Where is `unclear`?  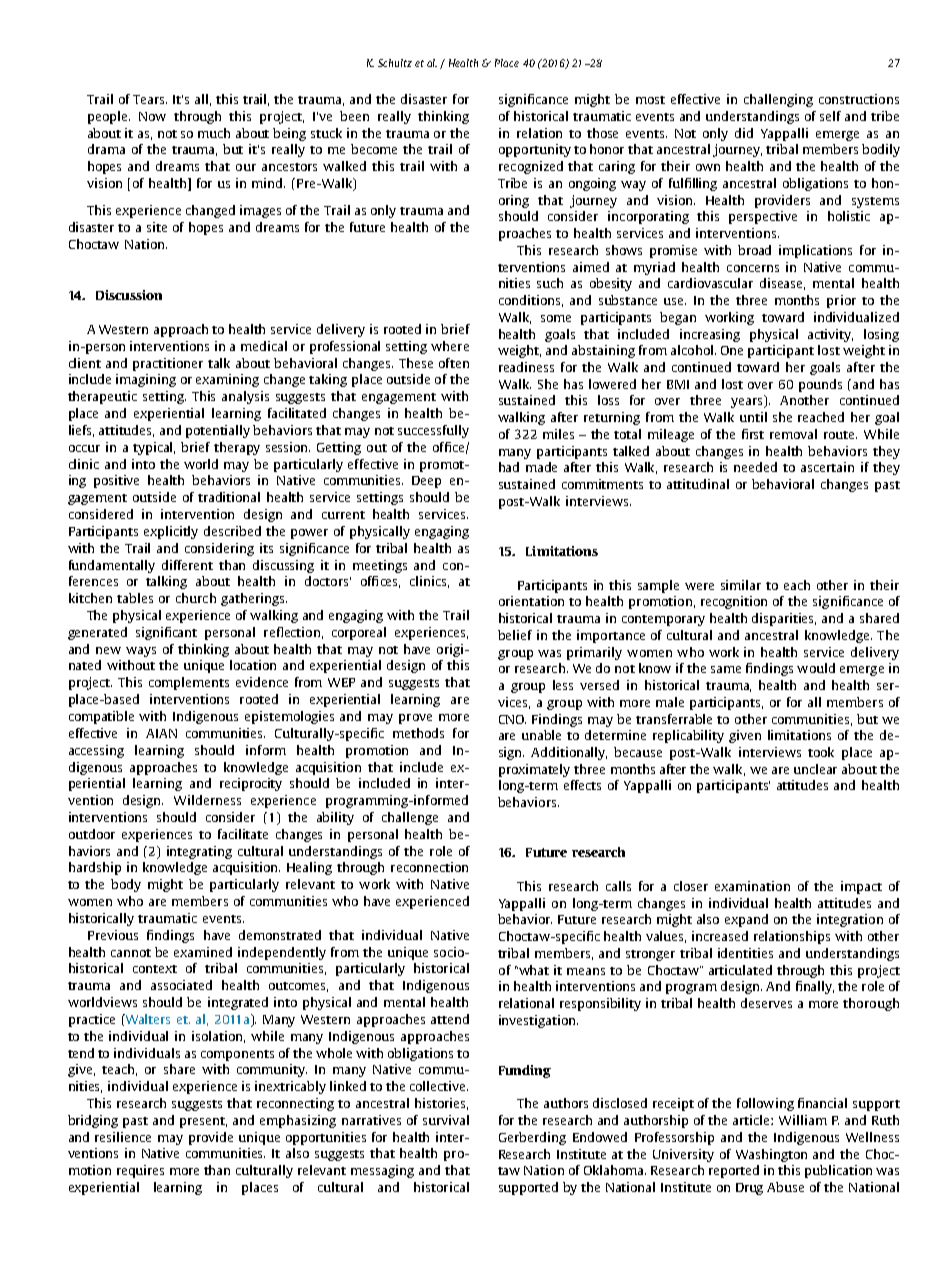 unclear is located at coordinates (815, 769).
